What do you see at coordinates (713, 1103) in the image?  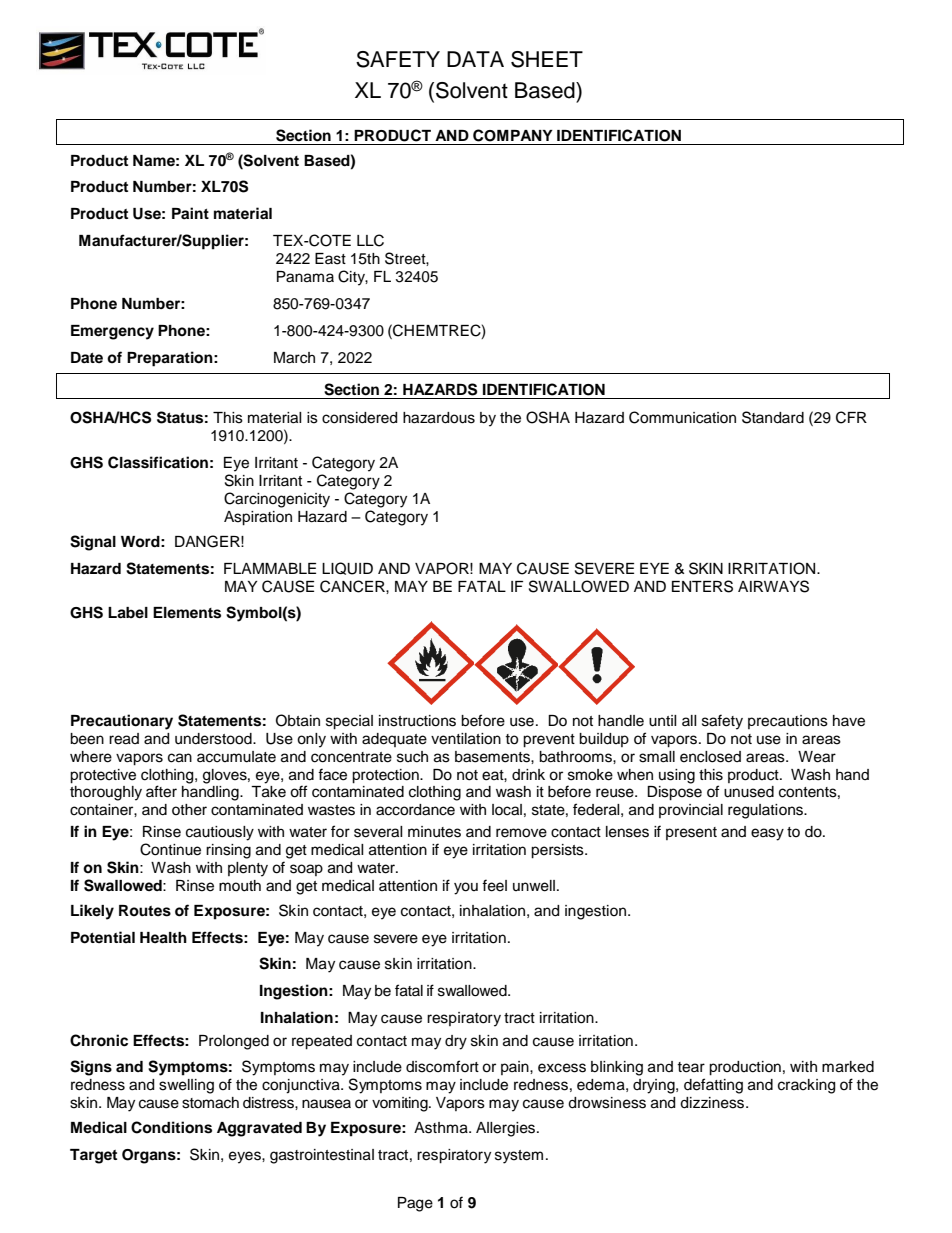 I see `dizziness` at bounding box center [713, 1103].
